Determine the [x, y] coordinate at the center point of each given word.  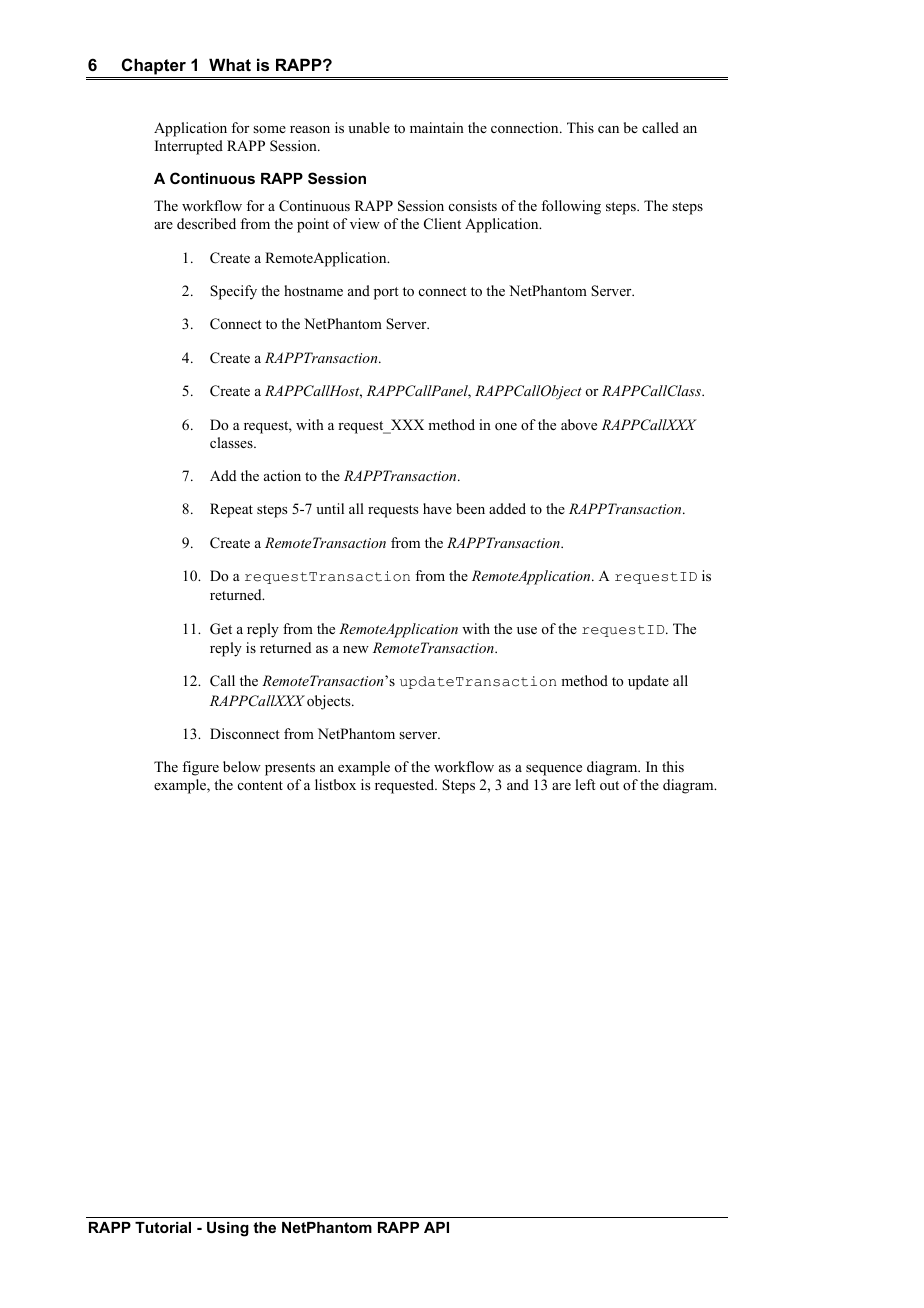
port [386, 293]
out [609, 785]
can [608, 129]
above [579, 424]
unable [369, 127]
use [527, 630]
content [260, 785]
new [356, 649]
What [230, 64]
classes [232, 442]
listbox [335, 784]
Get [221, 629]
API [436, 1227]
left [585, 784]
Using [228, 1229]
